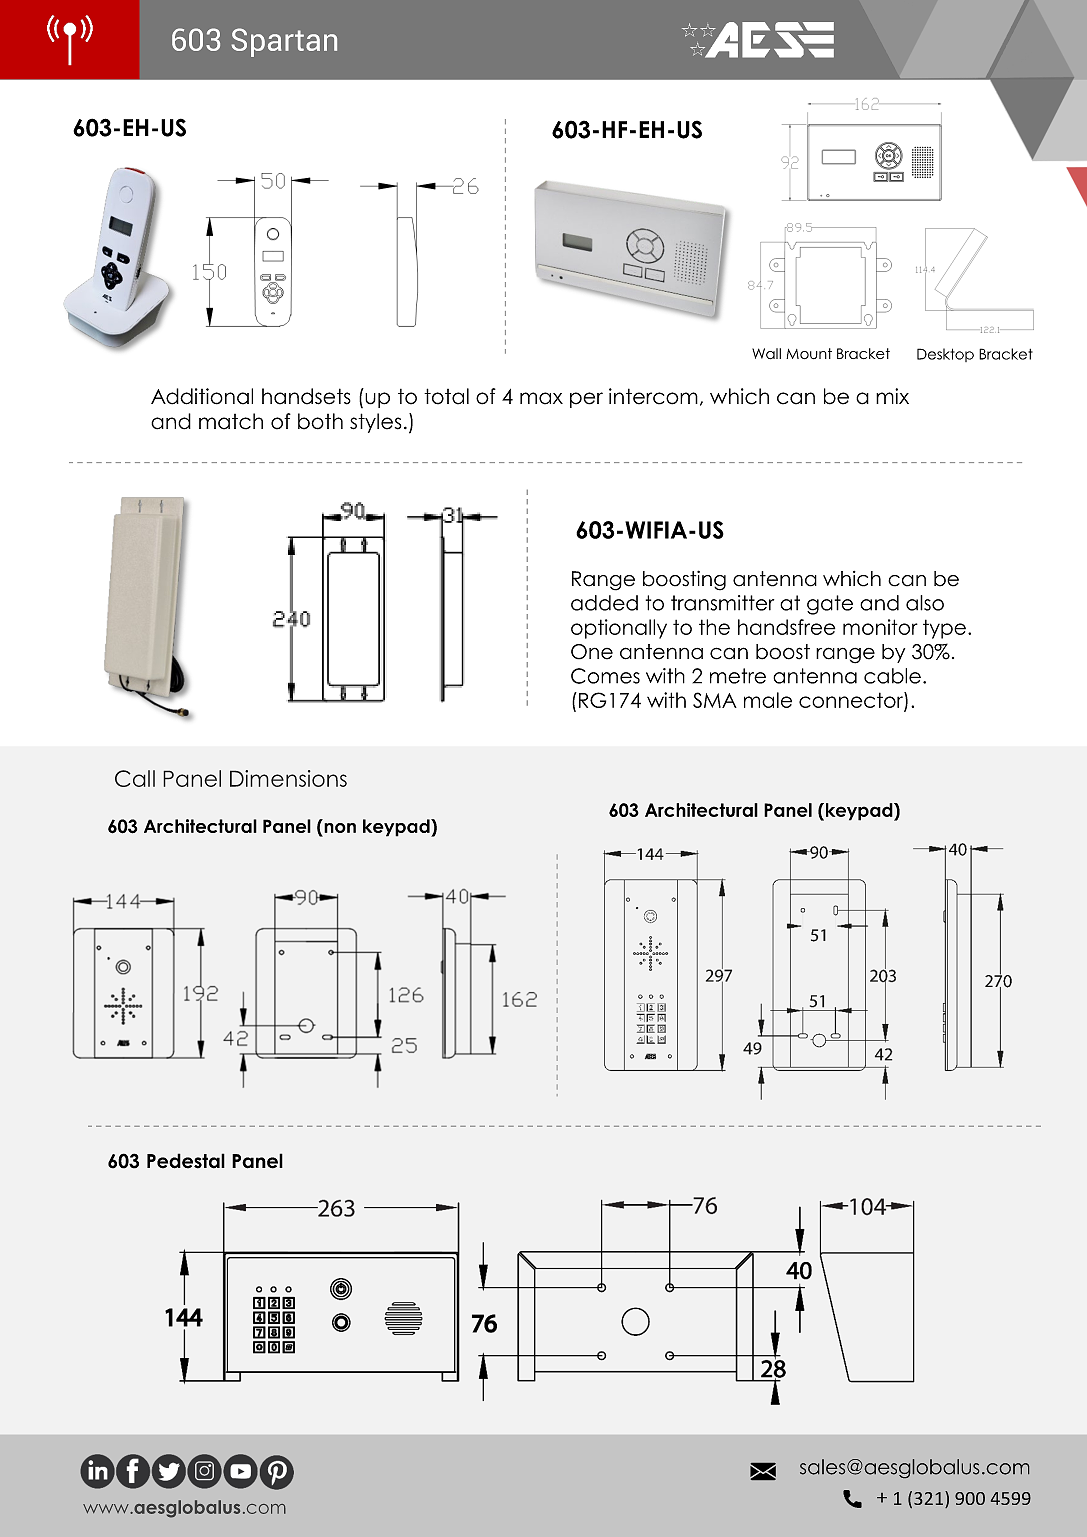 The width and height of the screenshot is (1087, 1537). I want to click on gate, so click(830, 605).
